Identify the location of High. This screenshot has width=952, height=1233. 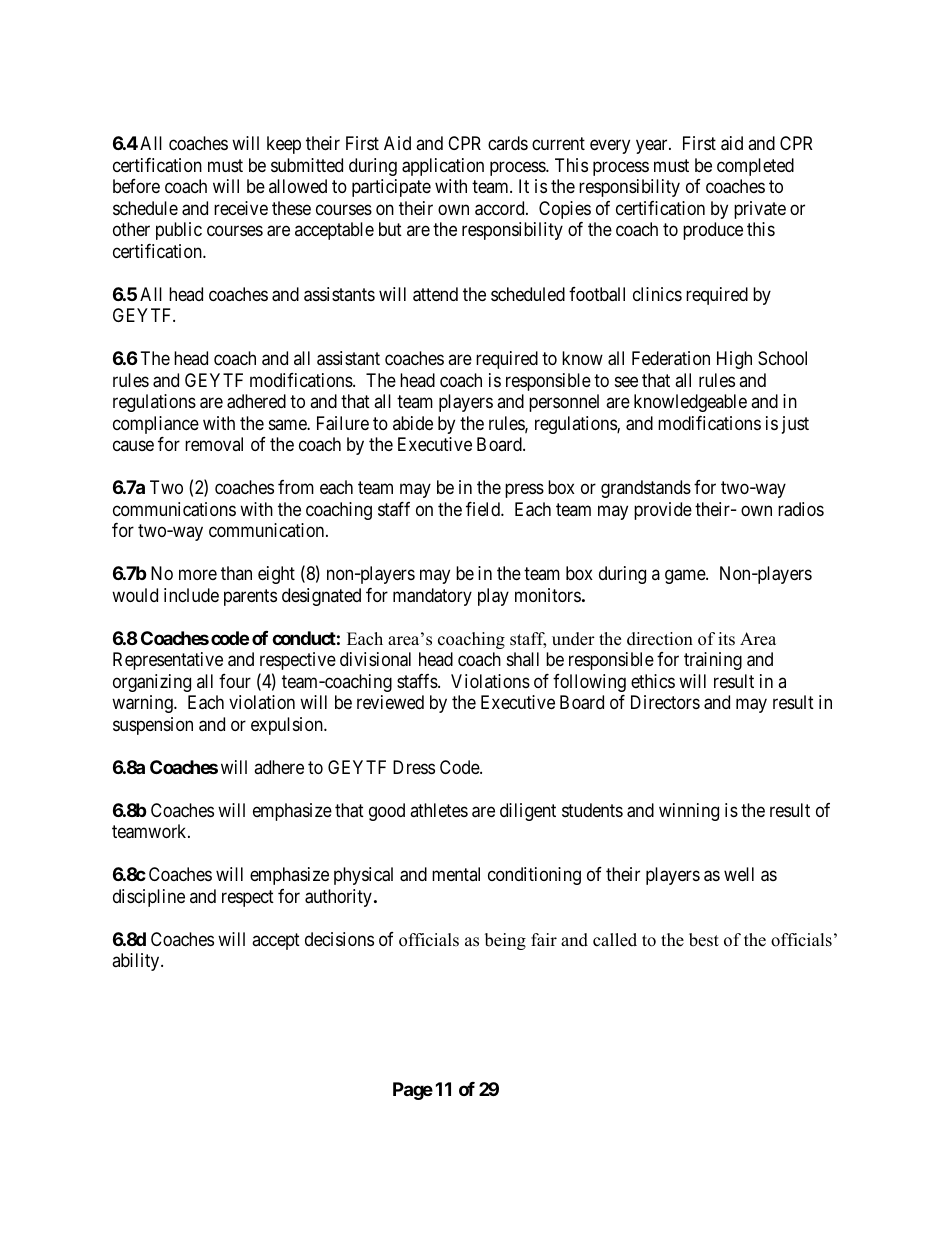
(734, 360).
